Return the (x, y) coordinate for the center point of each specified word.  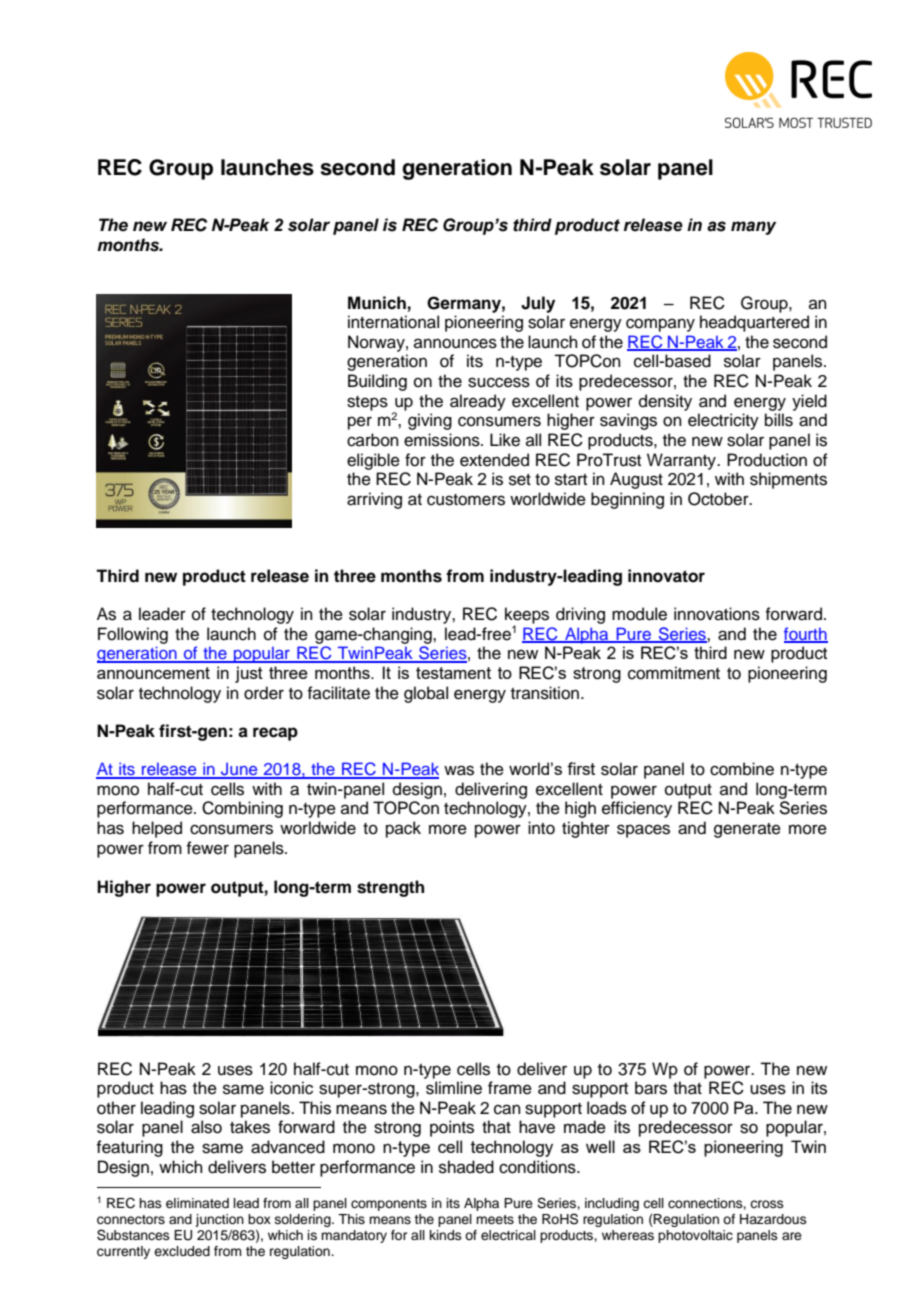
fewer (207, 848)
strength (390, 888)
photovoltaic (695, 1236)
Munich (377, 303)
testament (453, 673)
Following (133, 635)
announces (455, 343)
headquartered (754, 323)
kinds (446, 1235)
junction (219, 1220)
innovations (717, 614)
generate (747, 830)
